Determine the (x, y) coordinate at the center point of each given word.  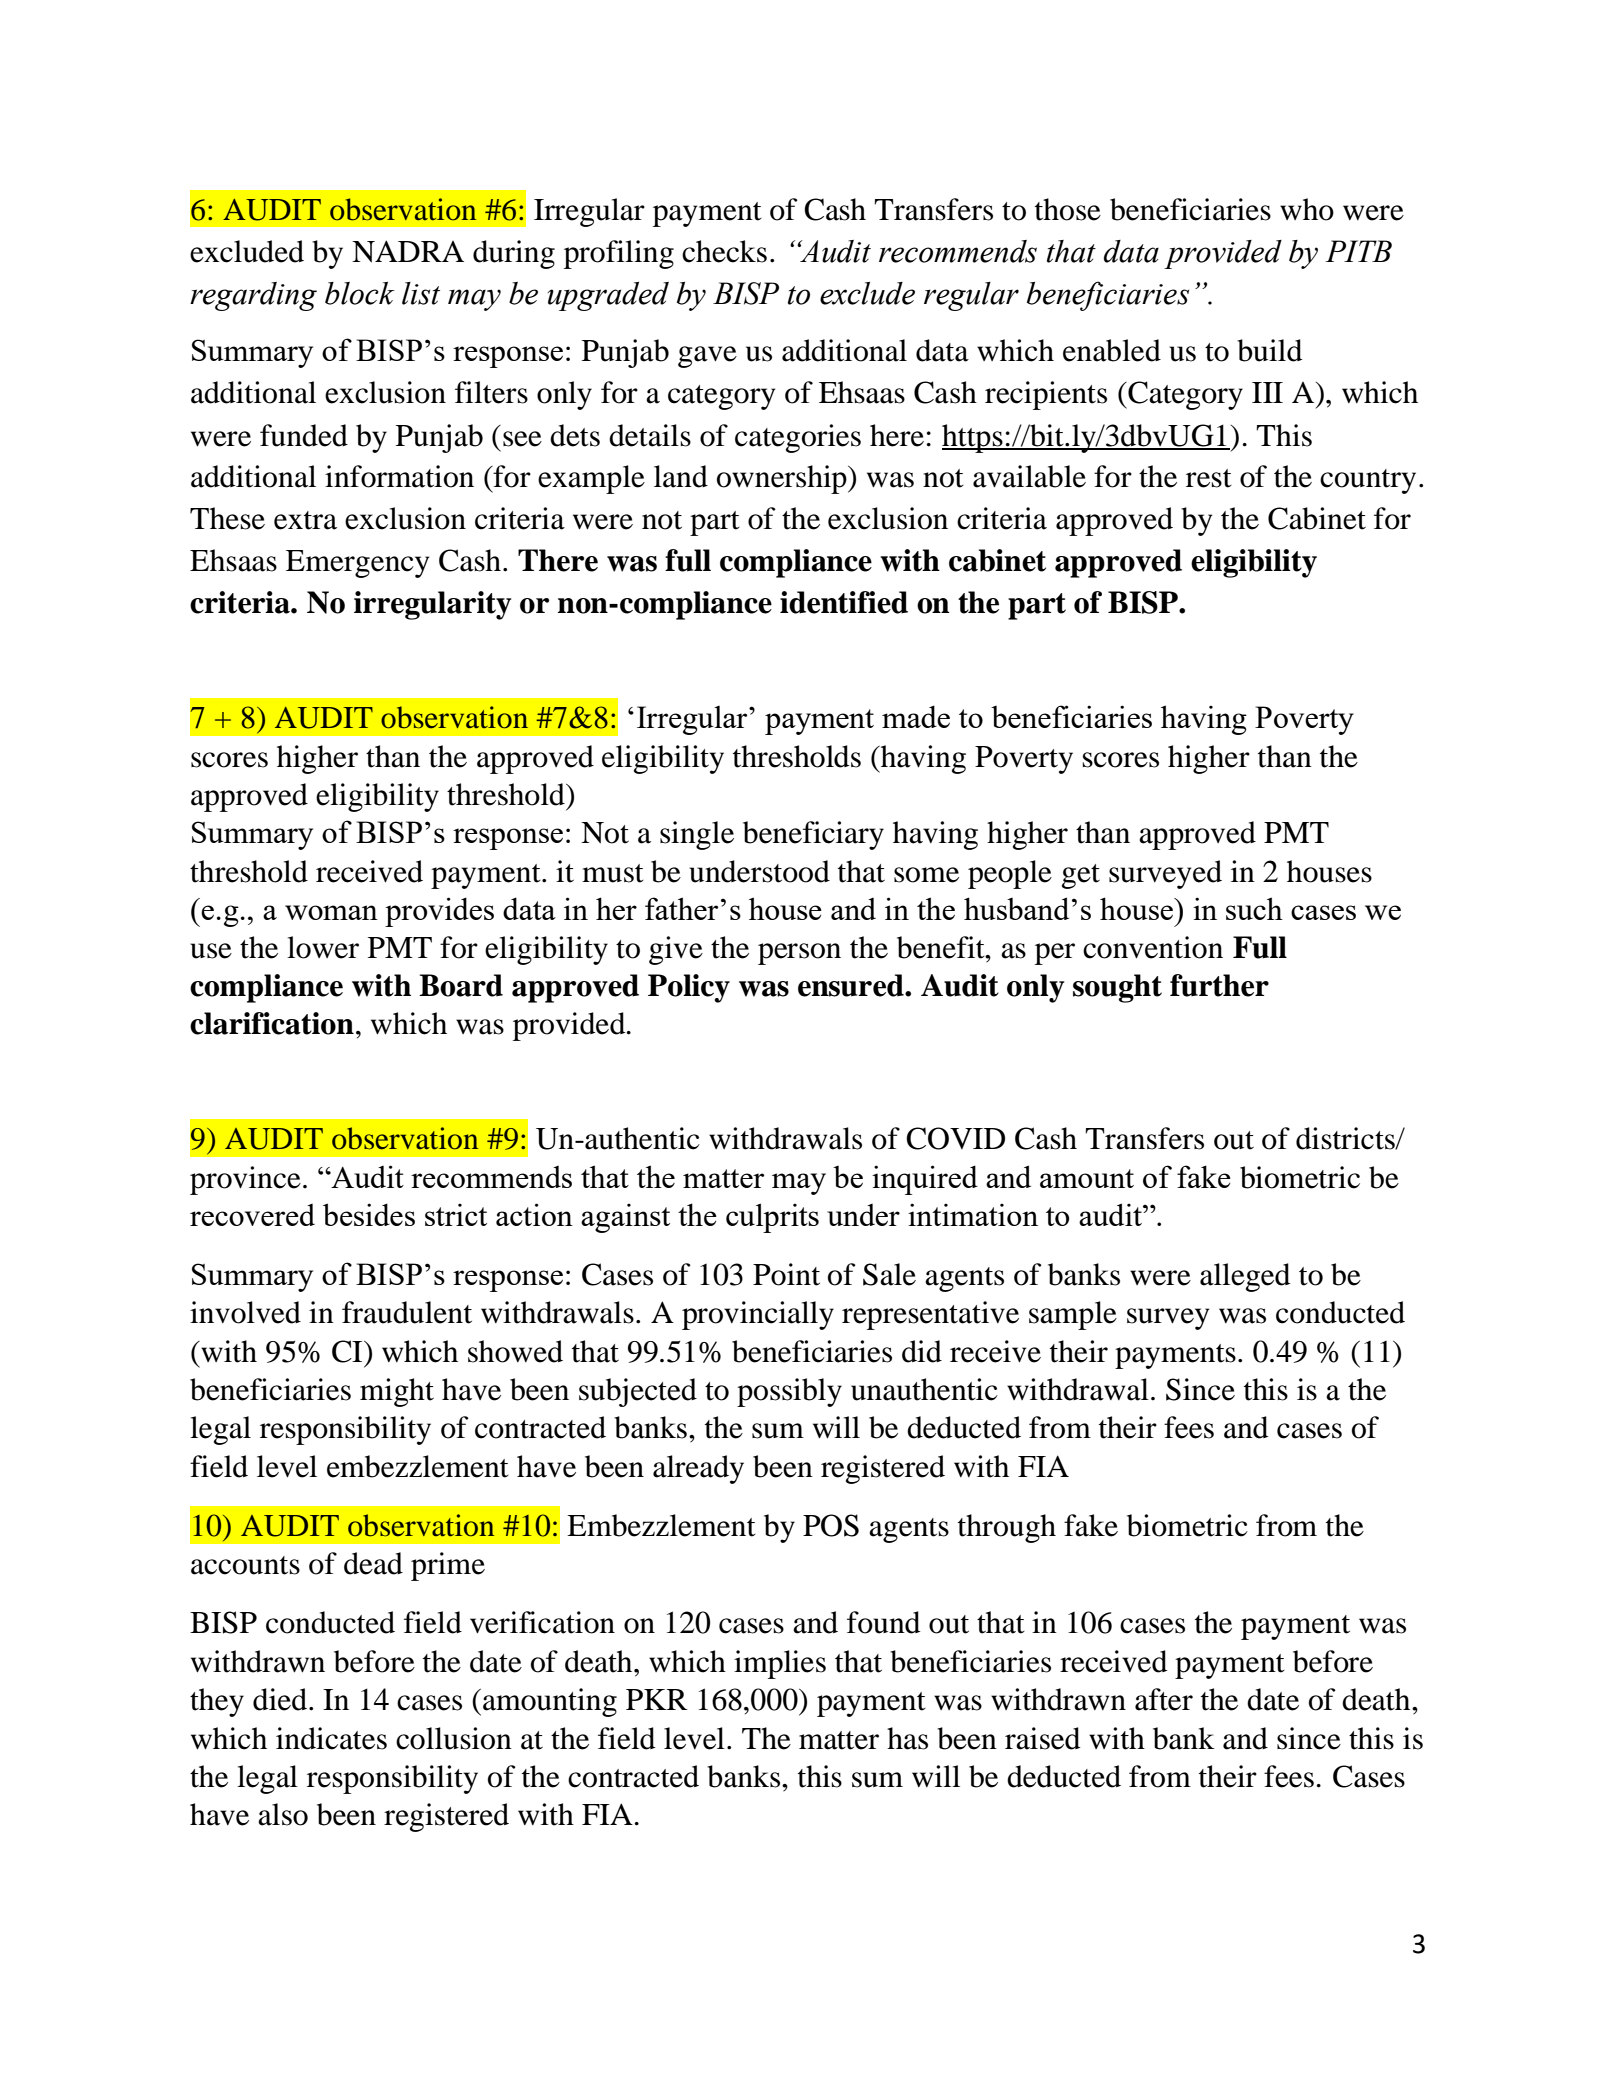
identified (844, 602)
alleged (1245, 1277)
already (698, 1469)
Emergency (357, 564)
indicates (331, 1738)
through (1007, 1528)
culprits (772, 1218)
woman (331, 912)
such (1254, 908)
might (397, 1392)
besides (369, 1214)
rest (1209, 478)
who (1307, 209)
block (360, 293)
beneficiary (813, 835)
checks (724, 251)
